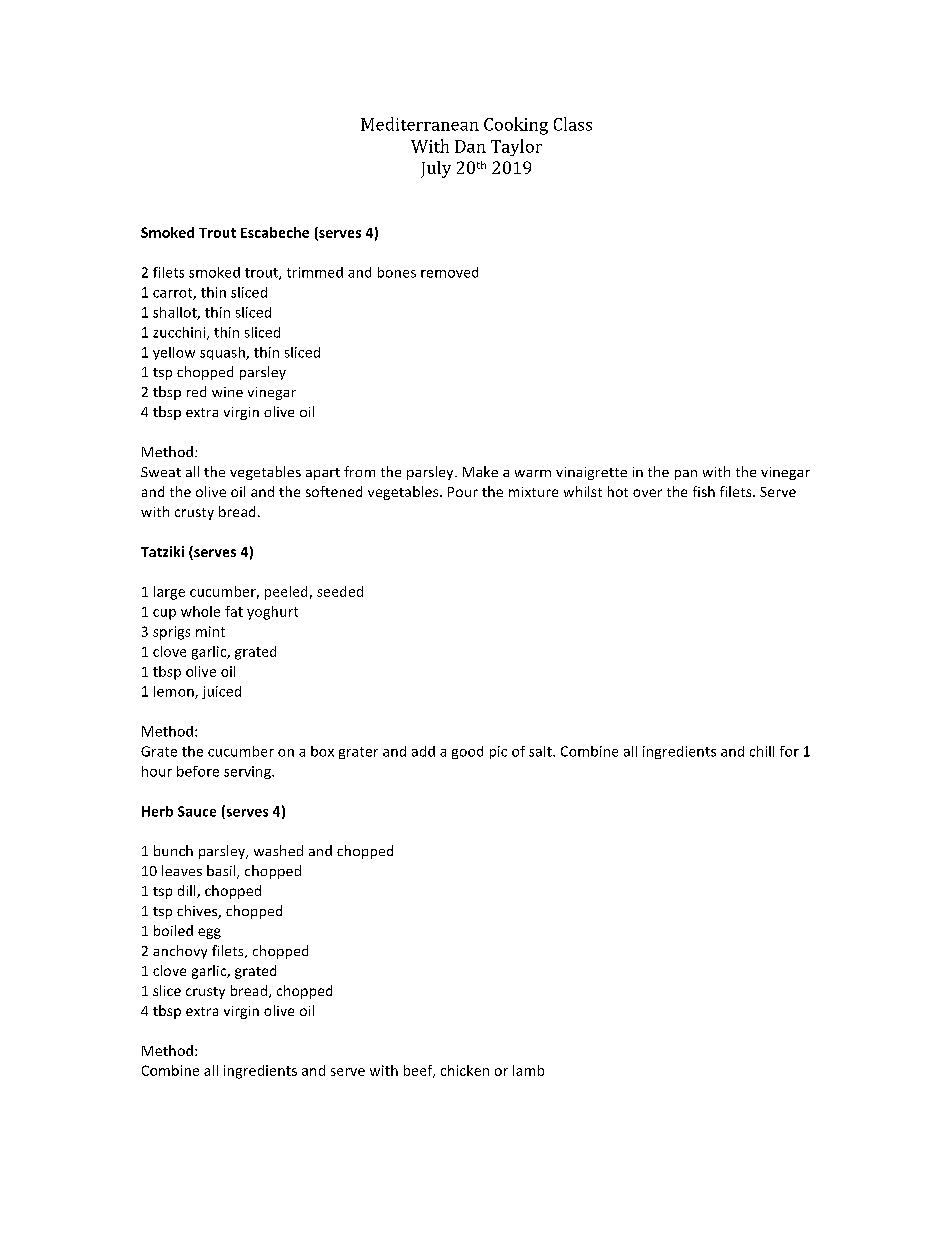 The height and width of the screenshot is (1233, 952). Describe the element at coordinates (223, 353) in the screenshot. I see `squash` at that location.
